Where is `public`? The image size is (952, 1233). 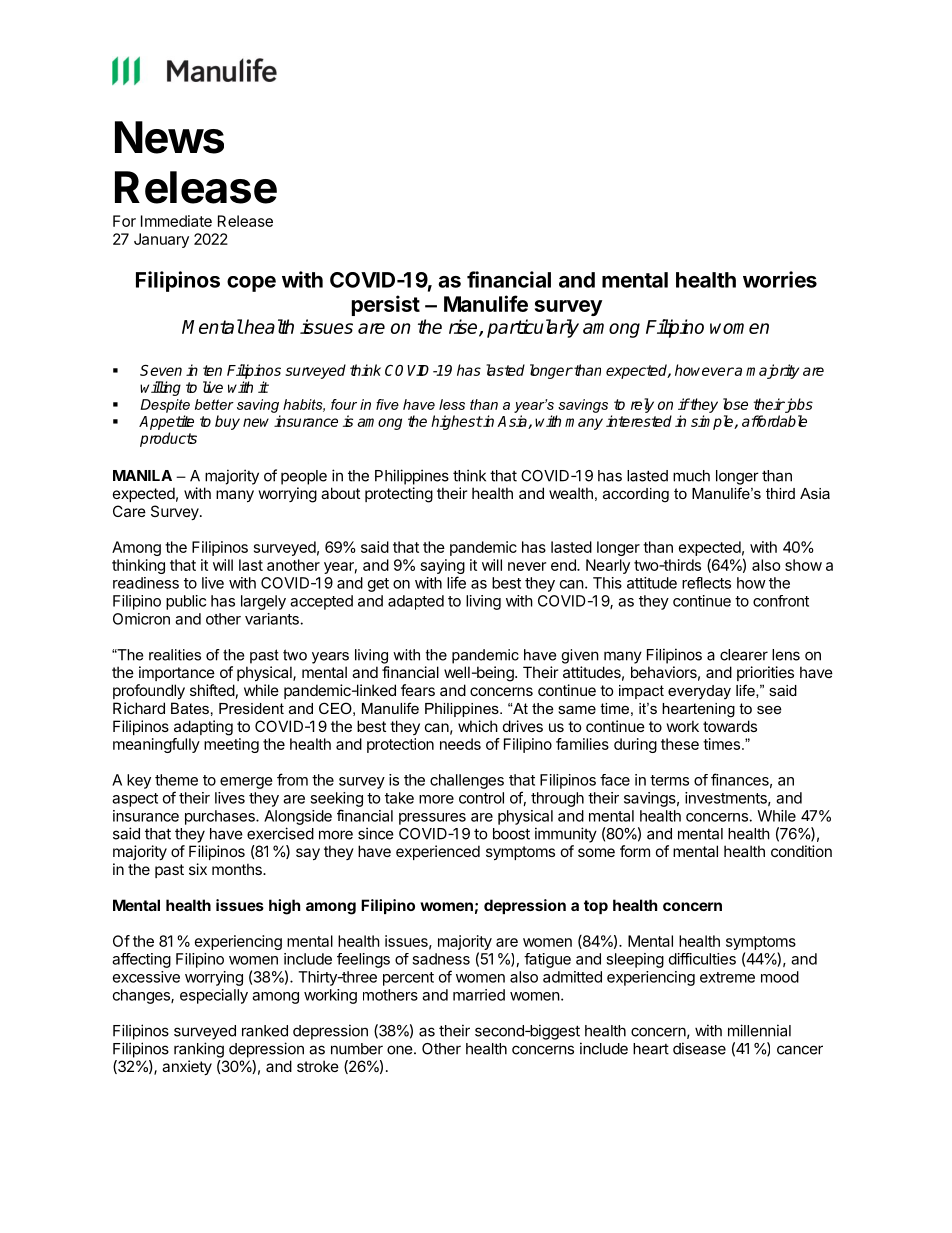 public is located at coordinates (186, 602).
